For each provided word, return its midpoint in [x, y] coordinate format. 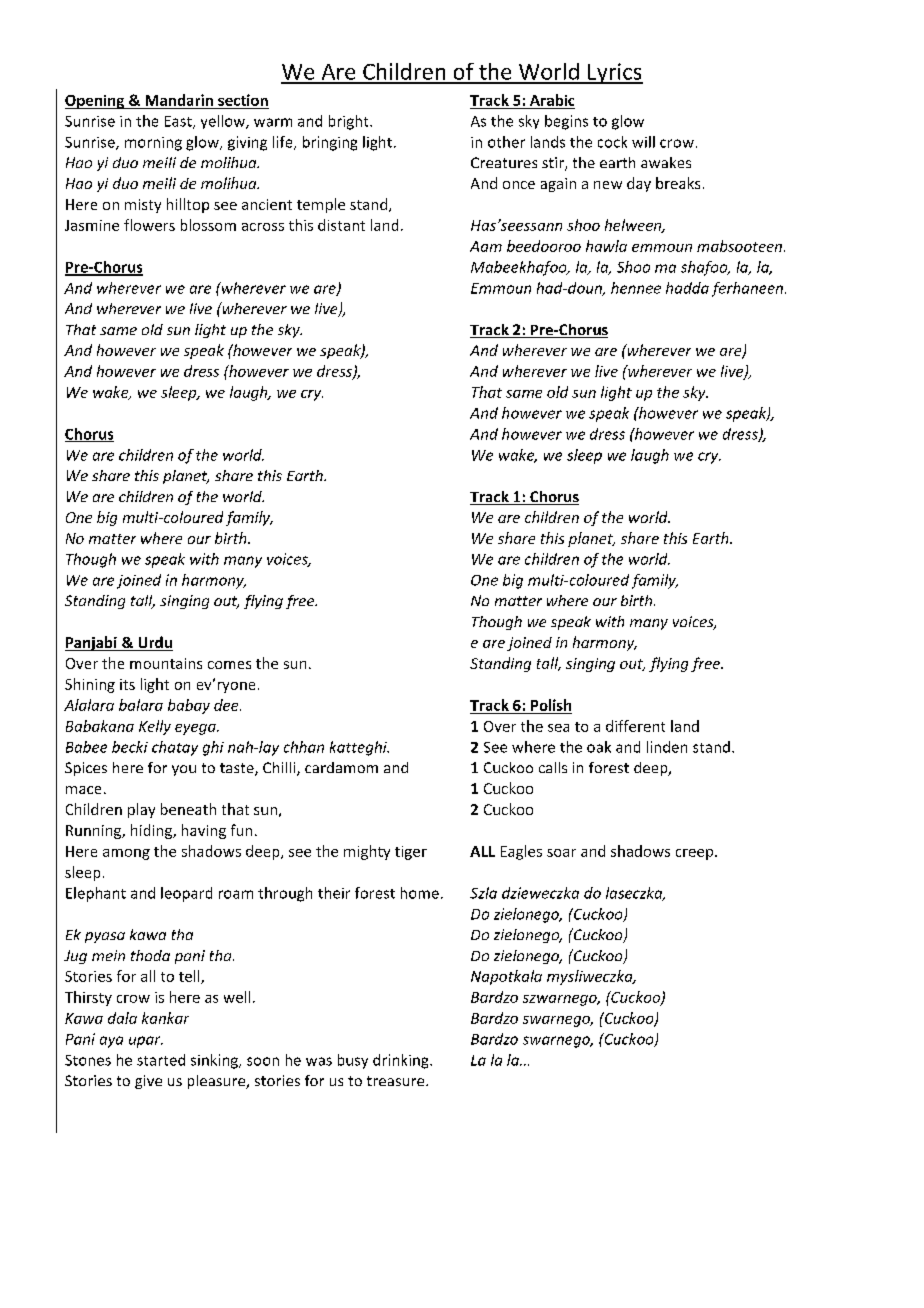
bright [350, 122]
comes [229, 665]
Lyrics [614, 73]
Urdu [154, 643]
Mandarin [179, 100]
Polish [551, 705]
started [161, 1060]
